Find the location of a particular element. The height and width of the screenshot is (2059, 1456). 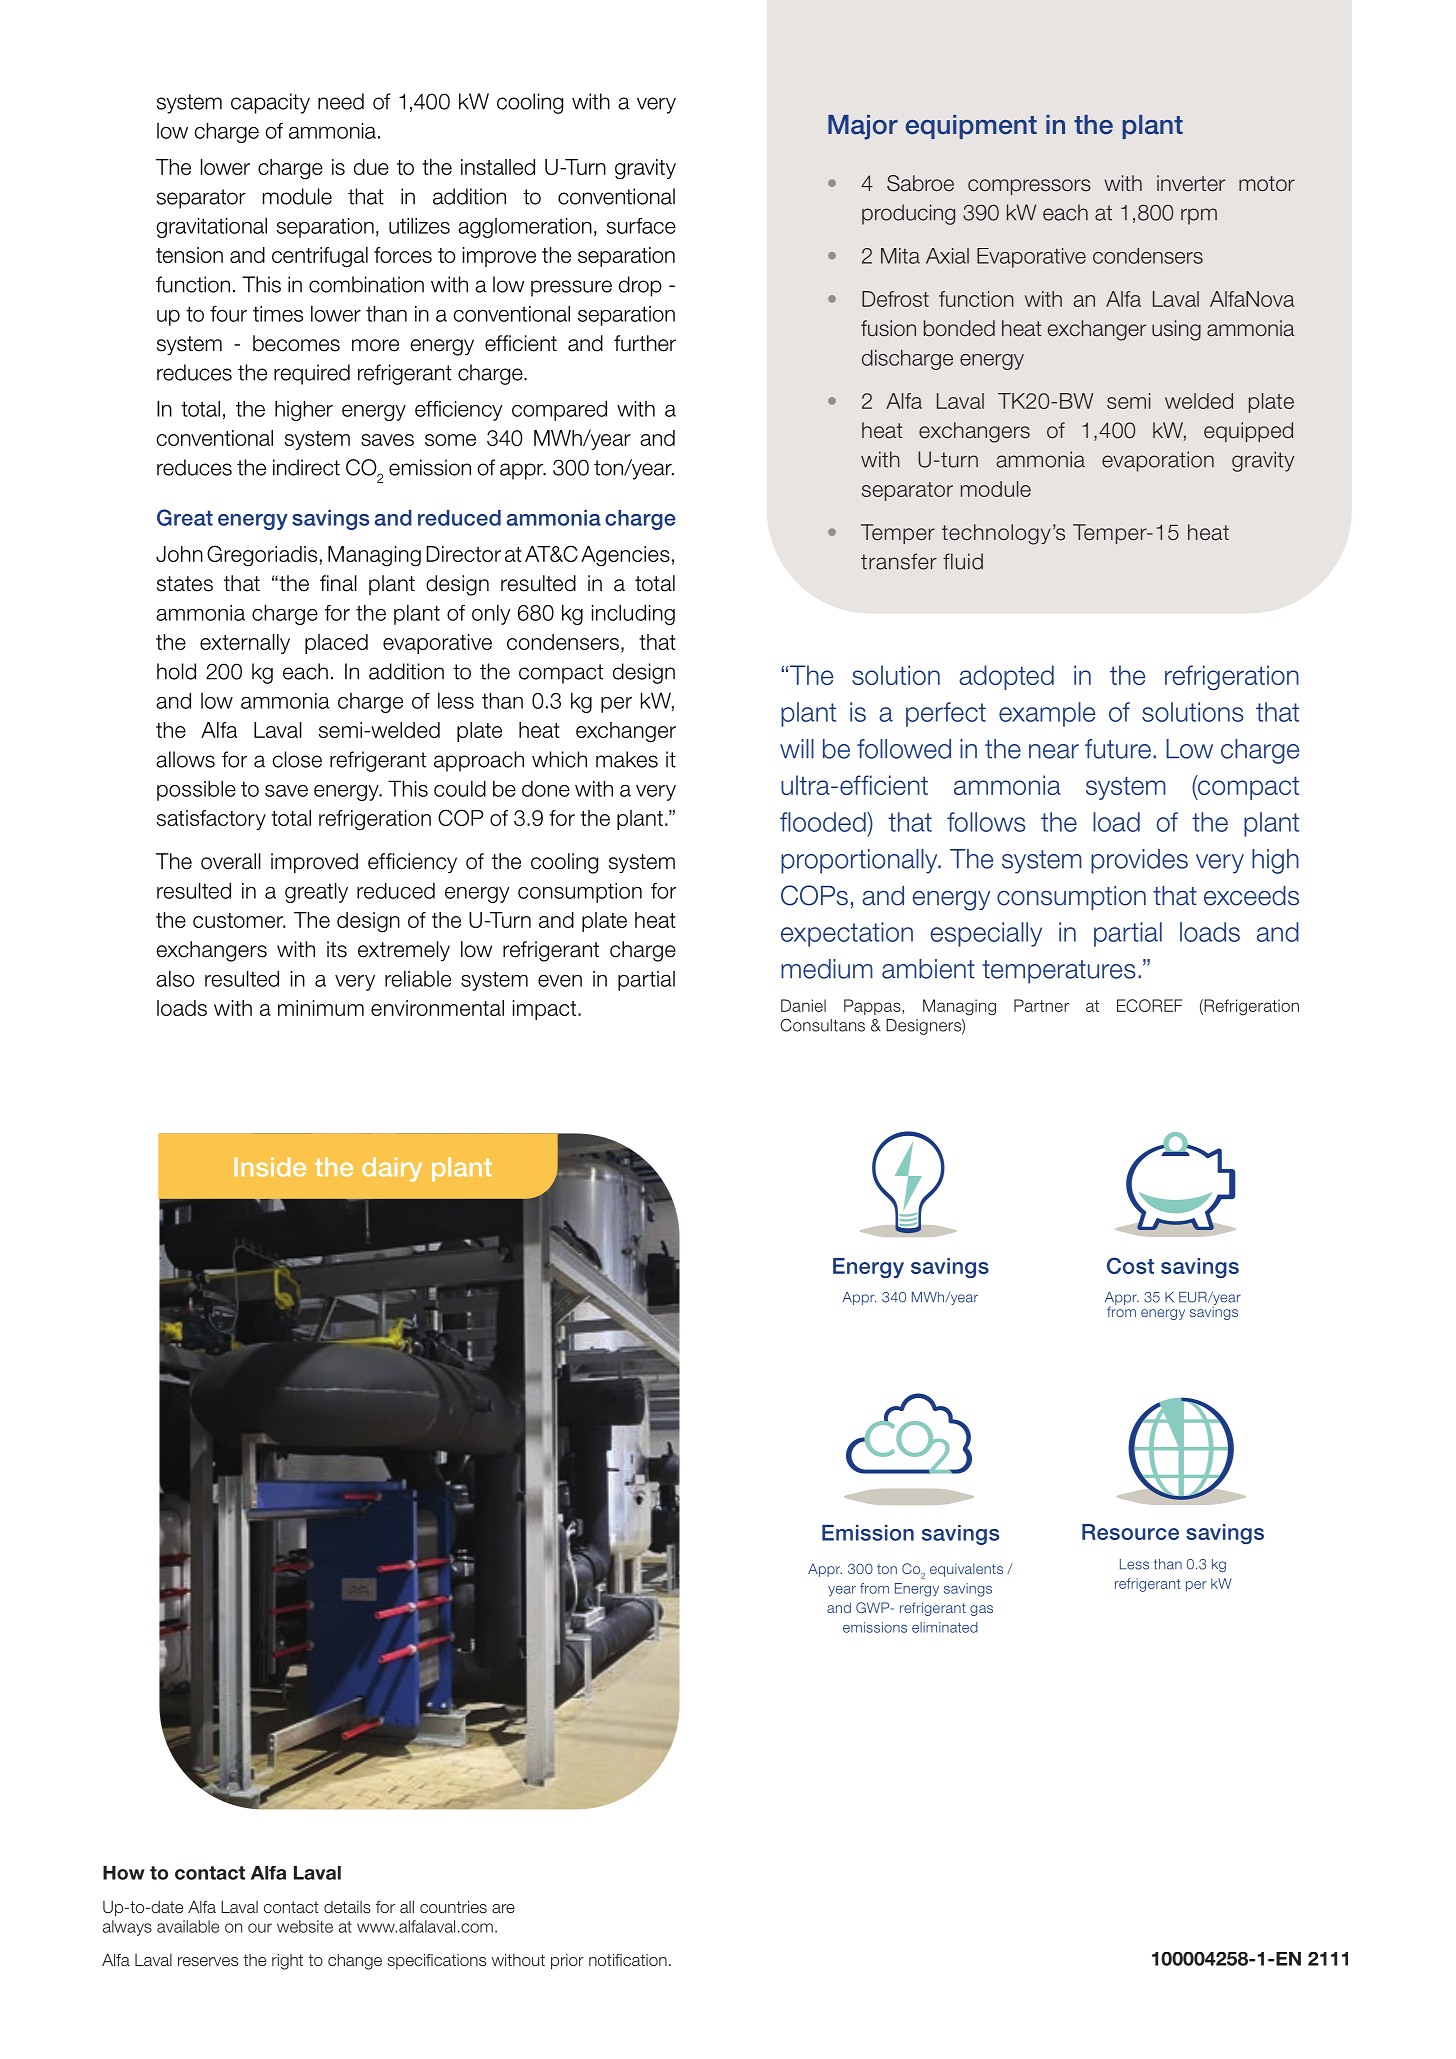

inverter is located at coordinates (1191, 183).
